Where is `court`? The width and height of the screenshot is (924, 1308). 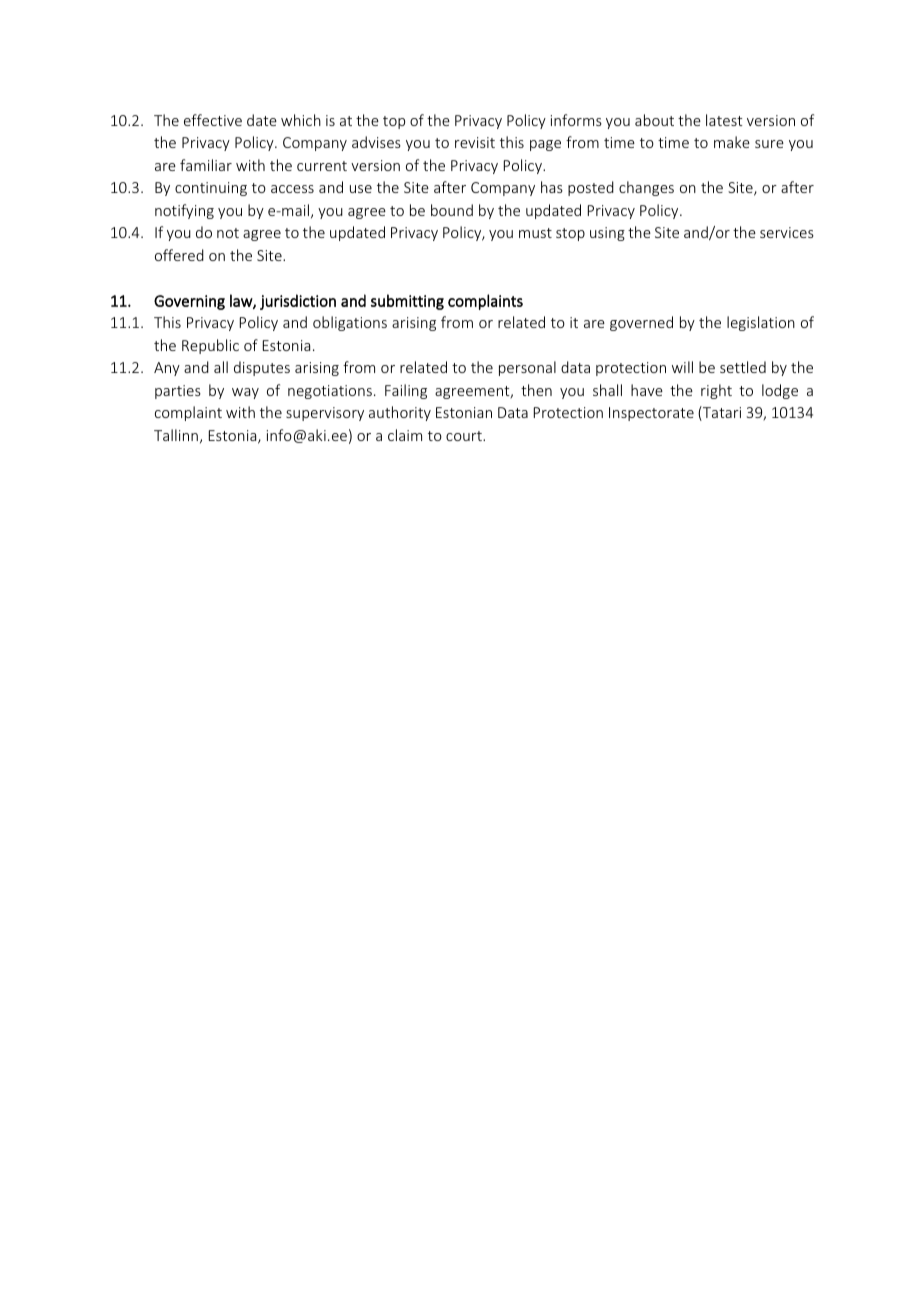 court is located at coordinates (465, 436).
